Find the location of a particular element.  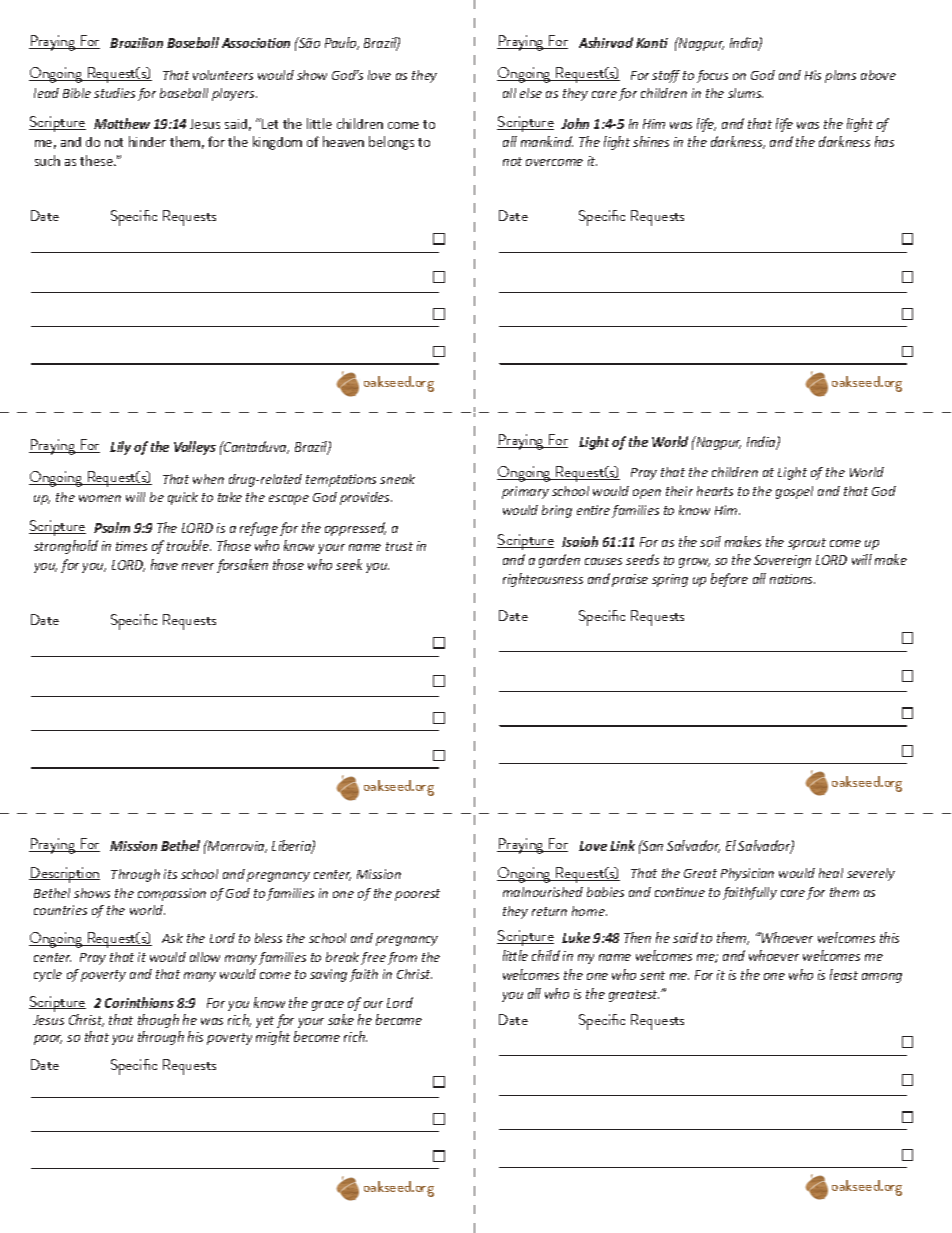

else is located at coordinates (531, 93).
